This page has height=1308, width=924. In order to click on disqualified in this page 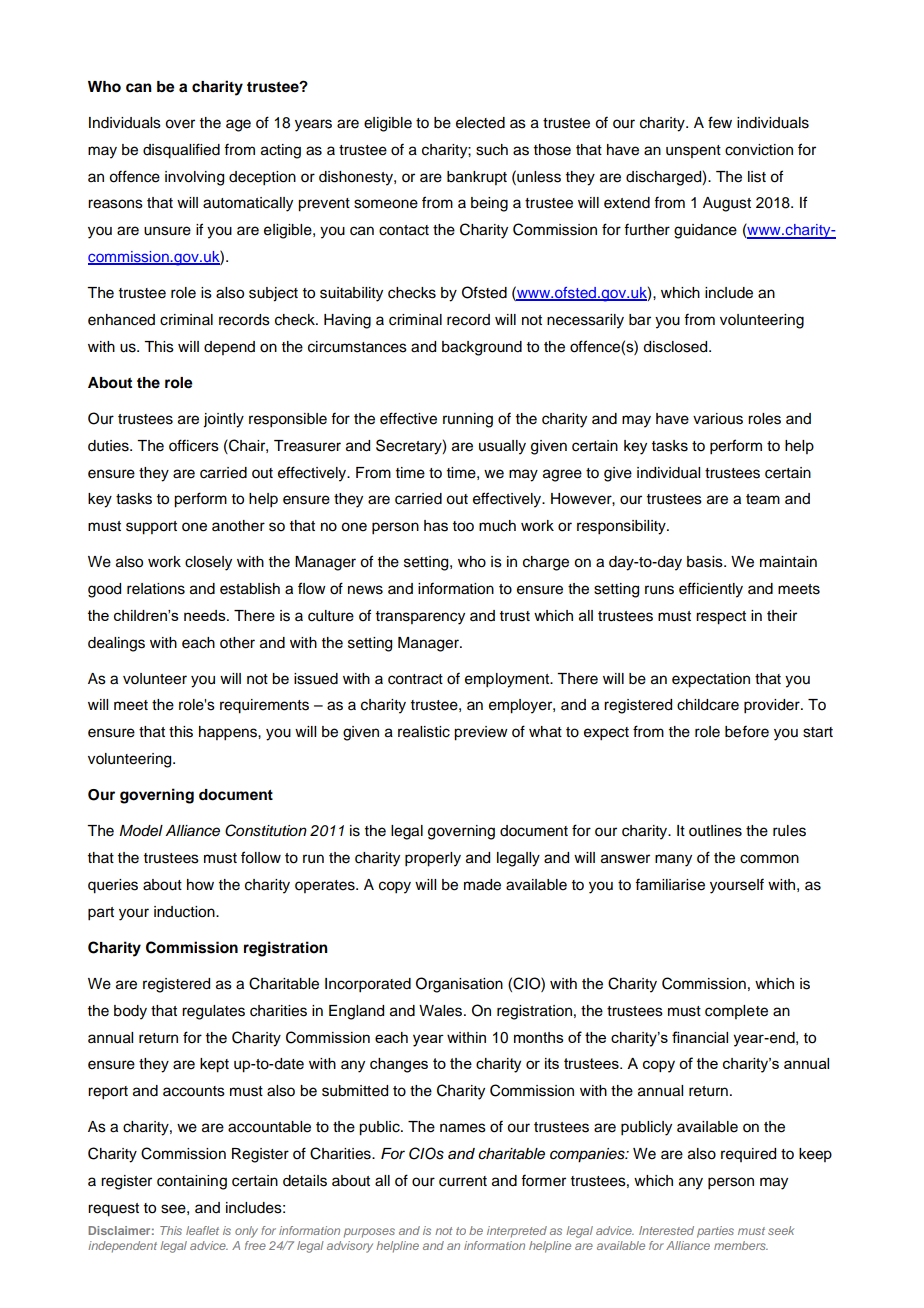, I will do `click(181, 151)`.
